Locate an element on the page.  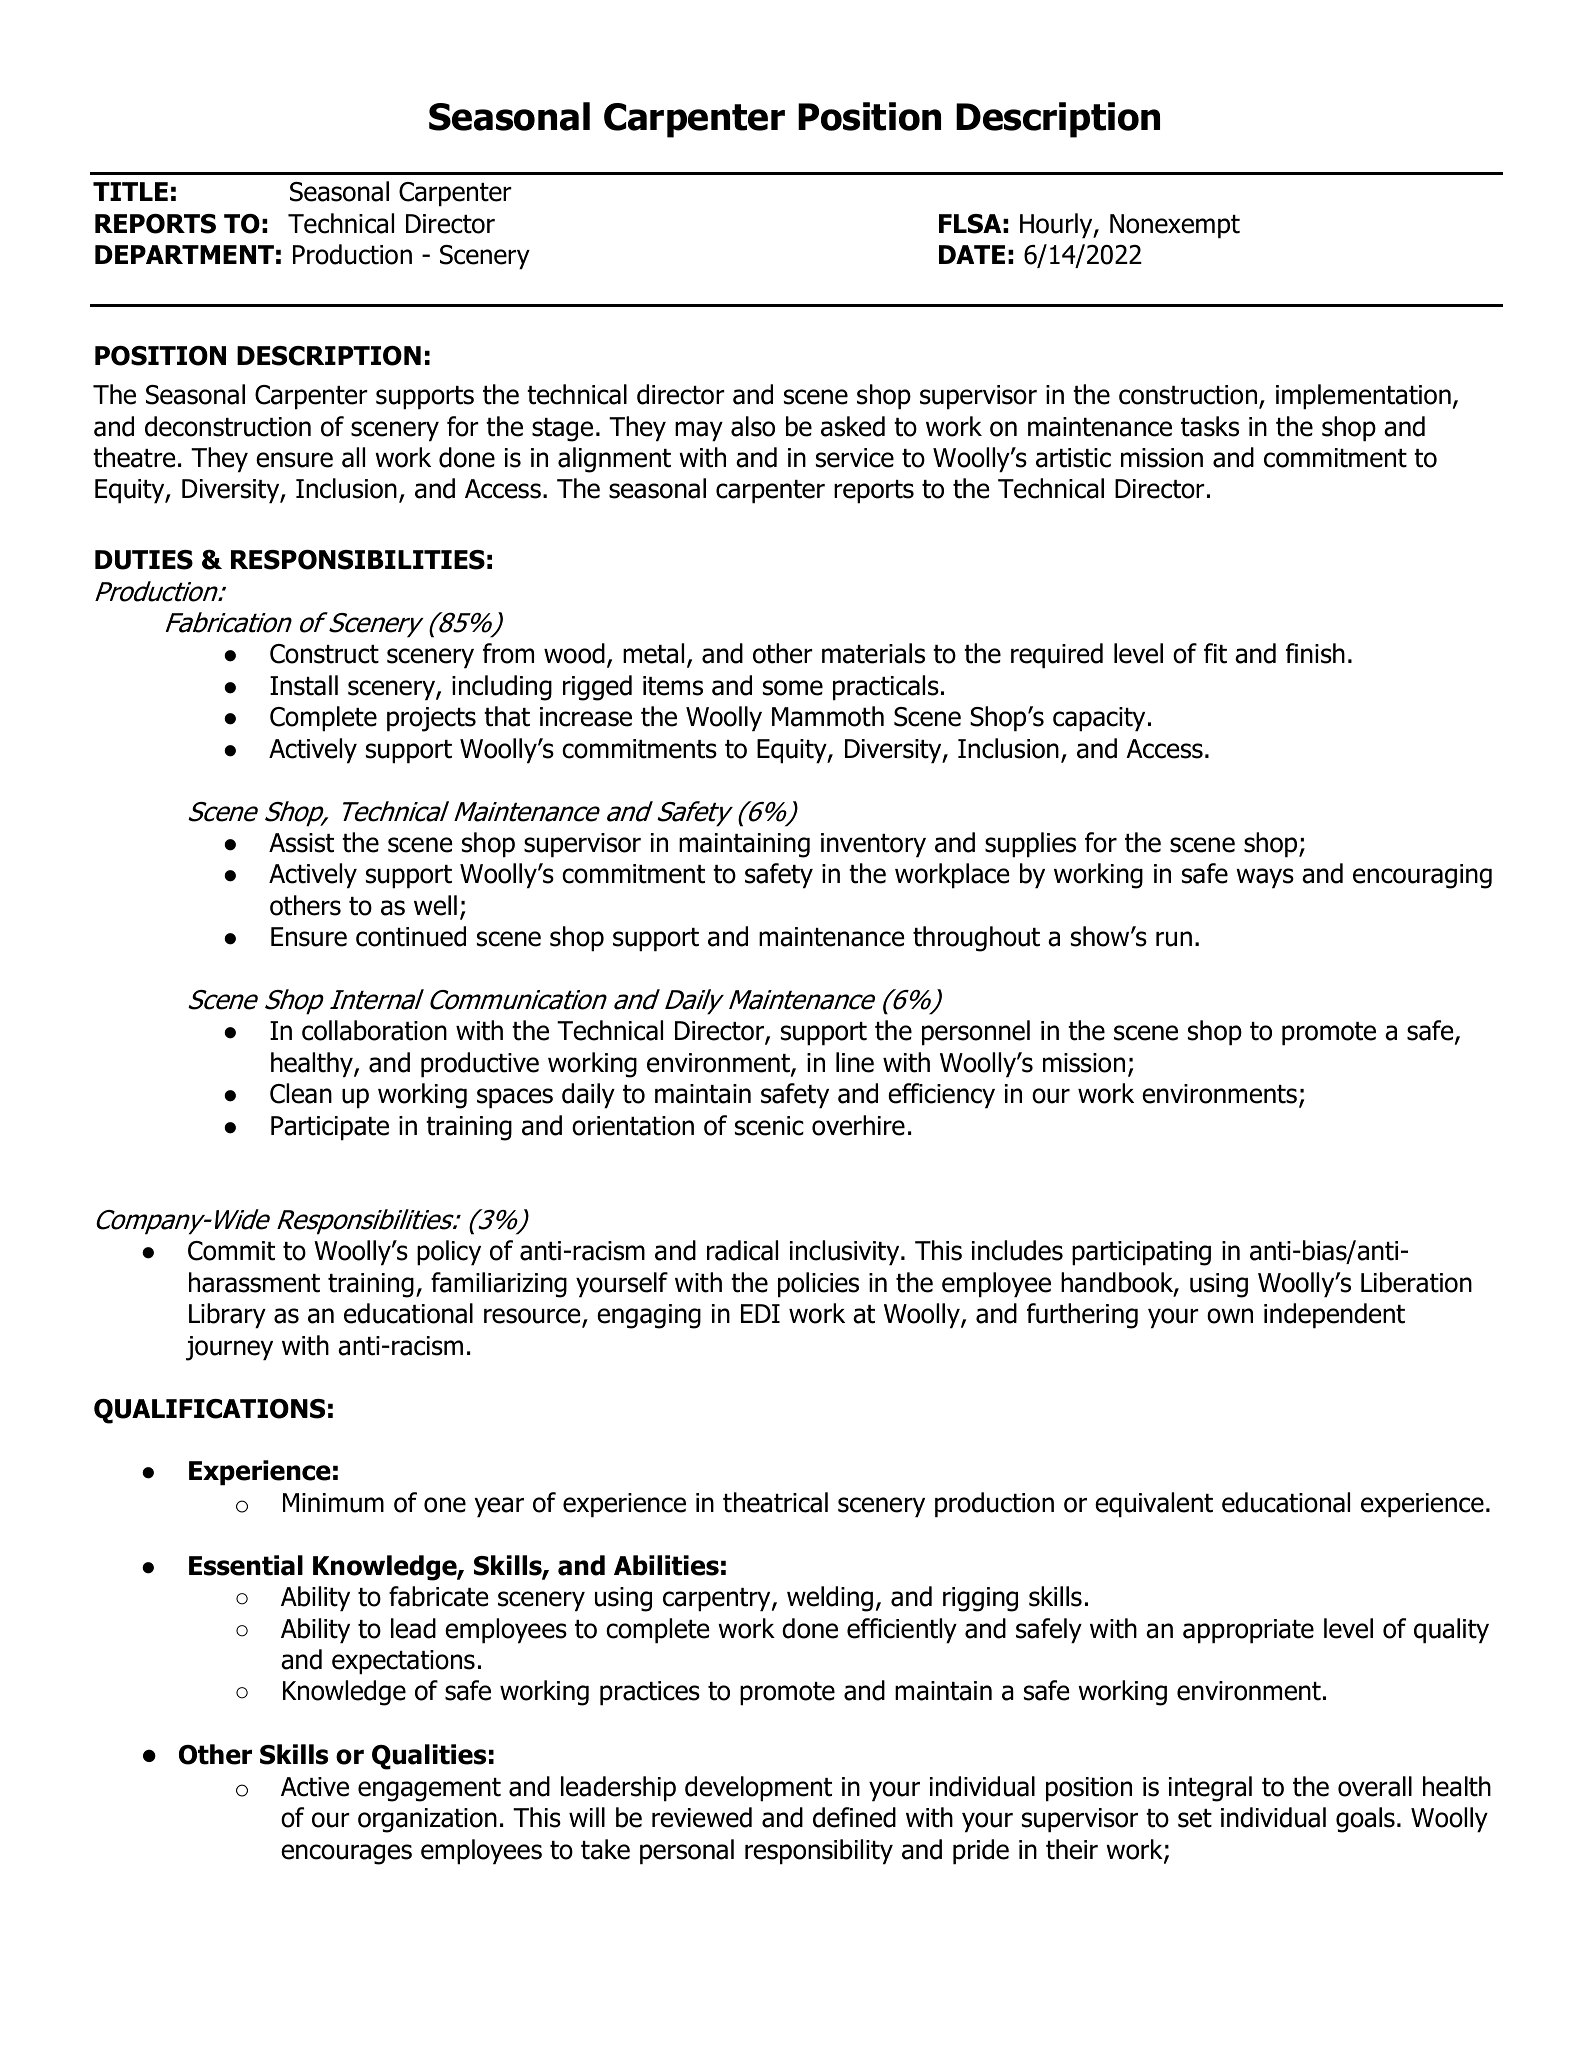
implementation is located at coordinates (1363, 397).
